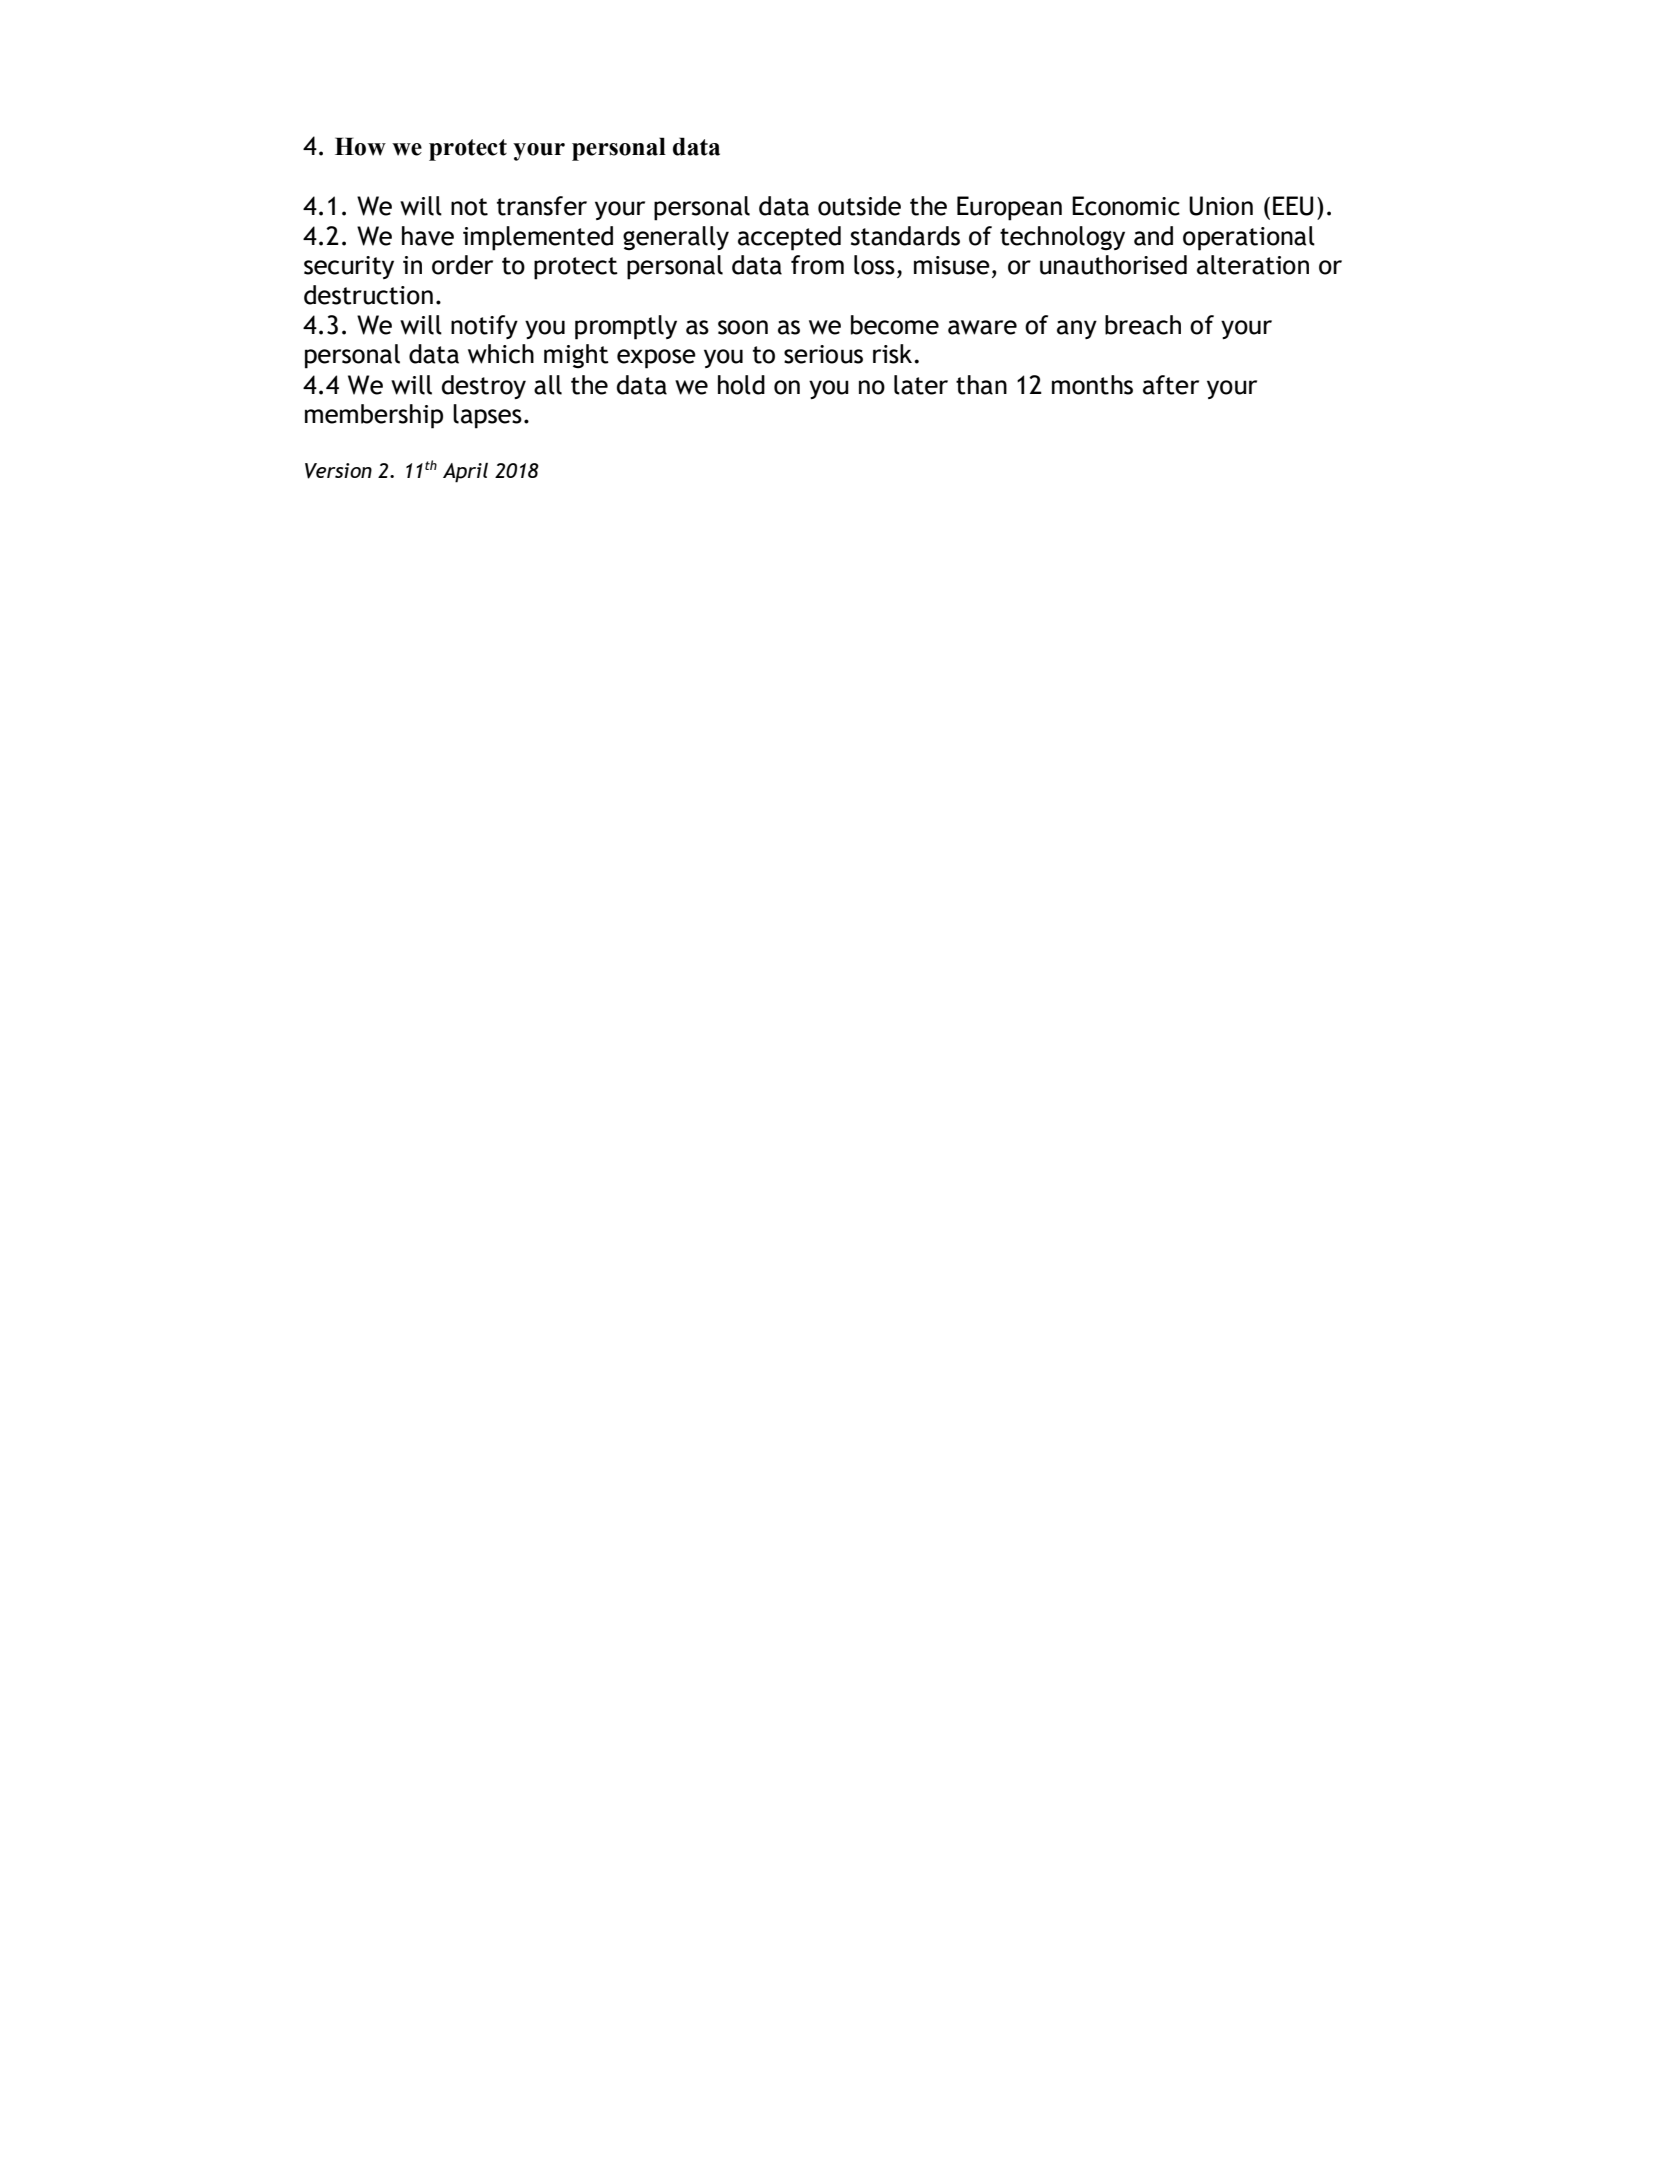 This image has width=1675, height=2168. I want to click on technology, so click(1062, 238).
